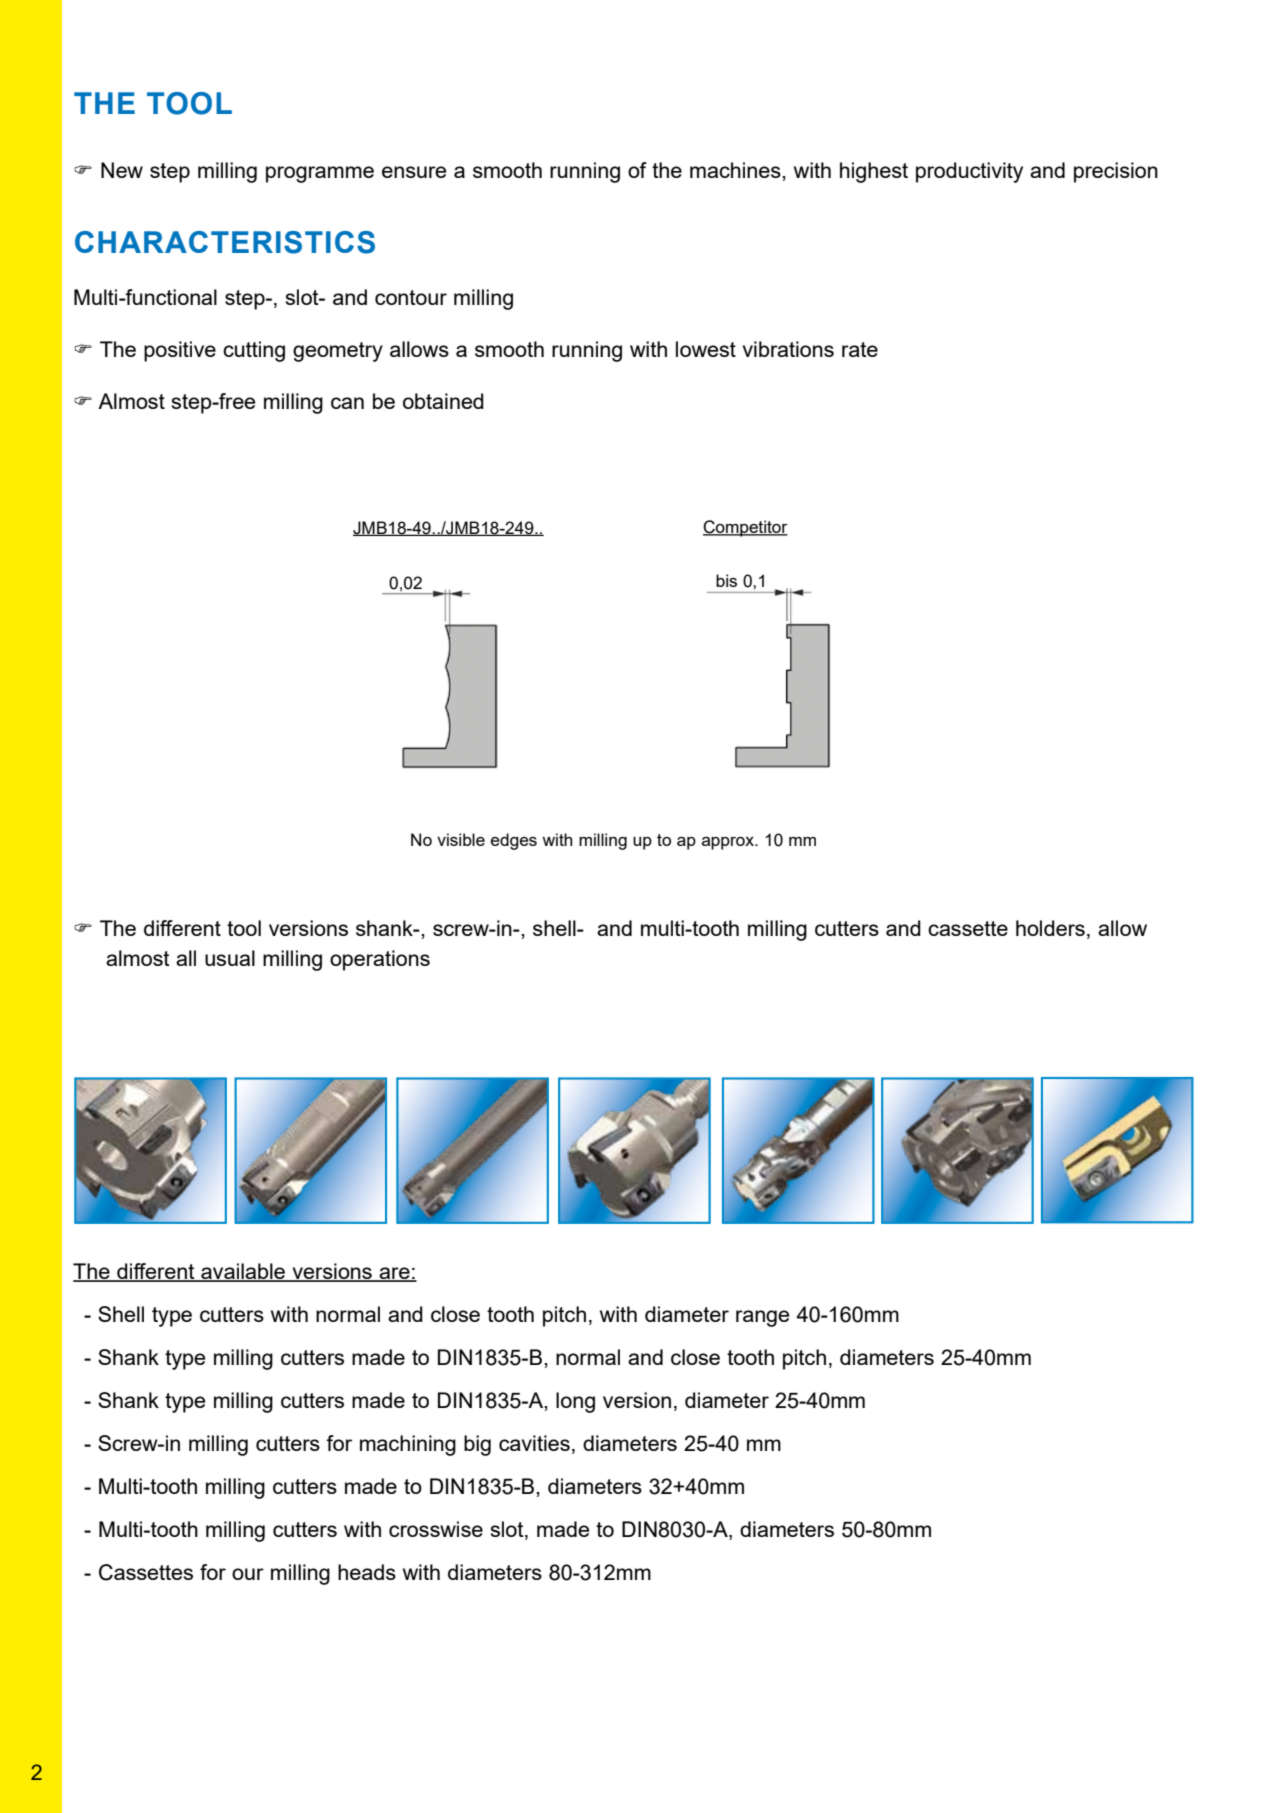  What do you see at coordinates (461, 839) in the screenshot?
I see `visible` at bounding box center [461, 839].
